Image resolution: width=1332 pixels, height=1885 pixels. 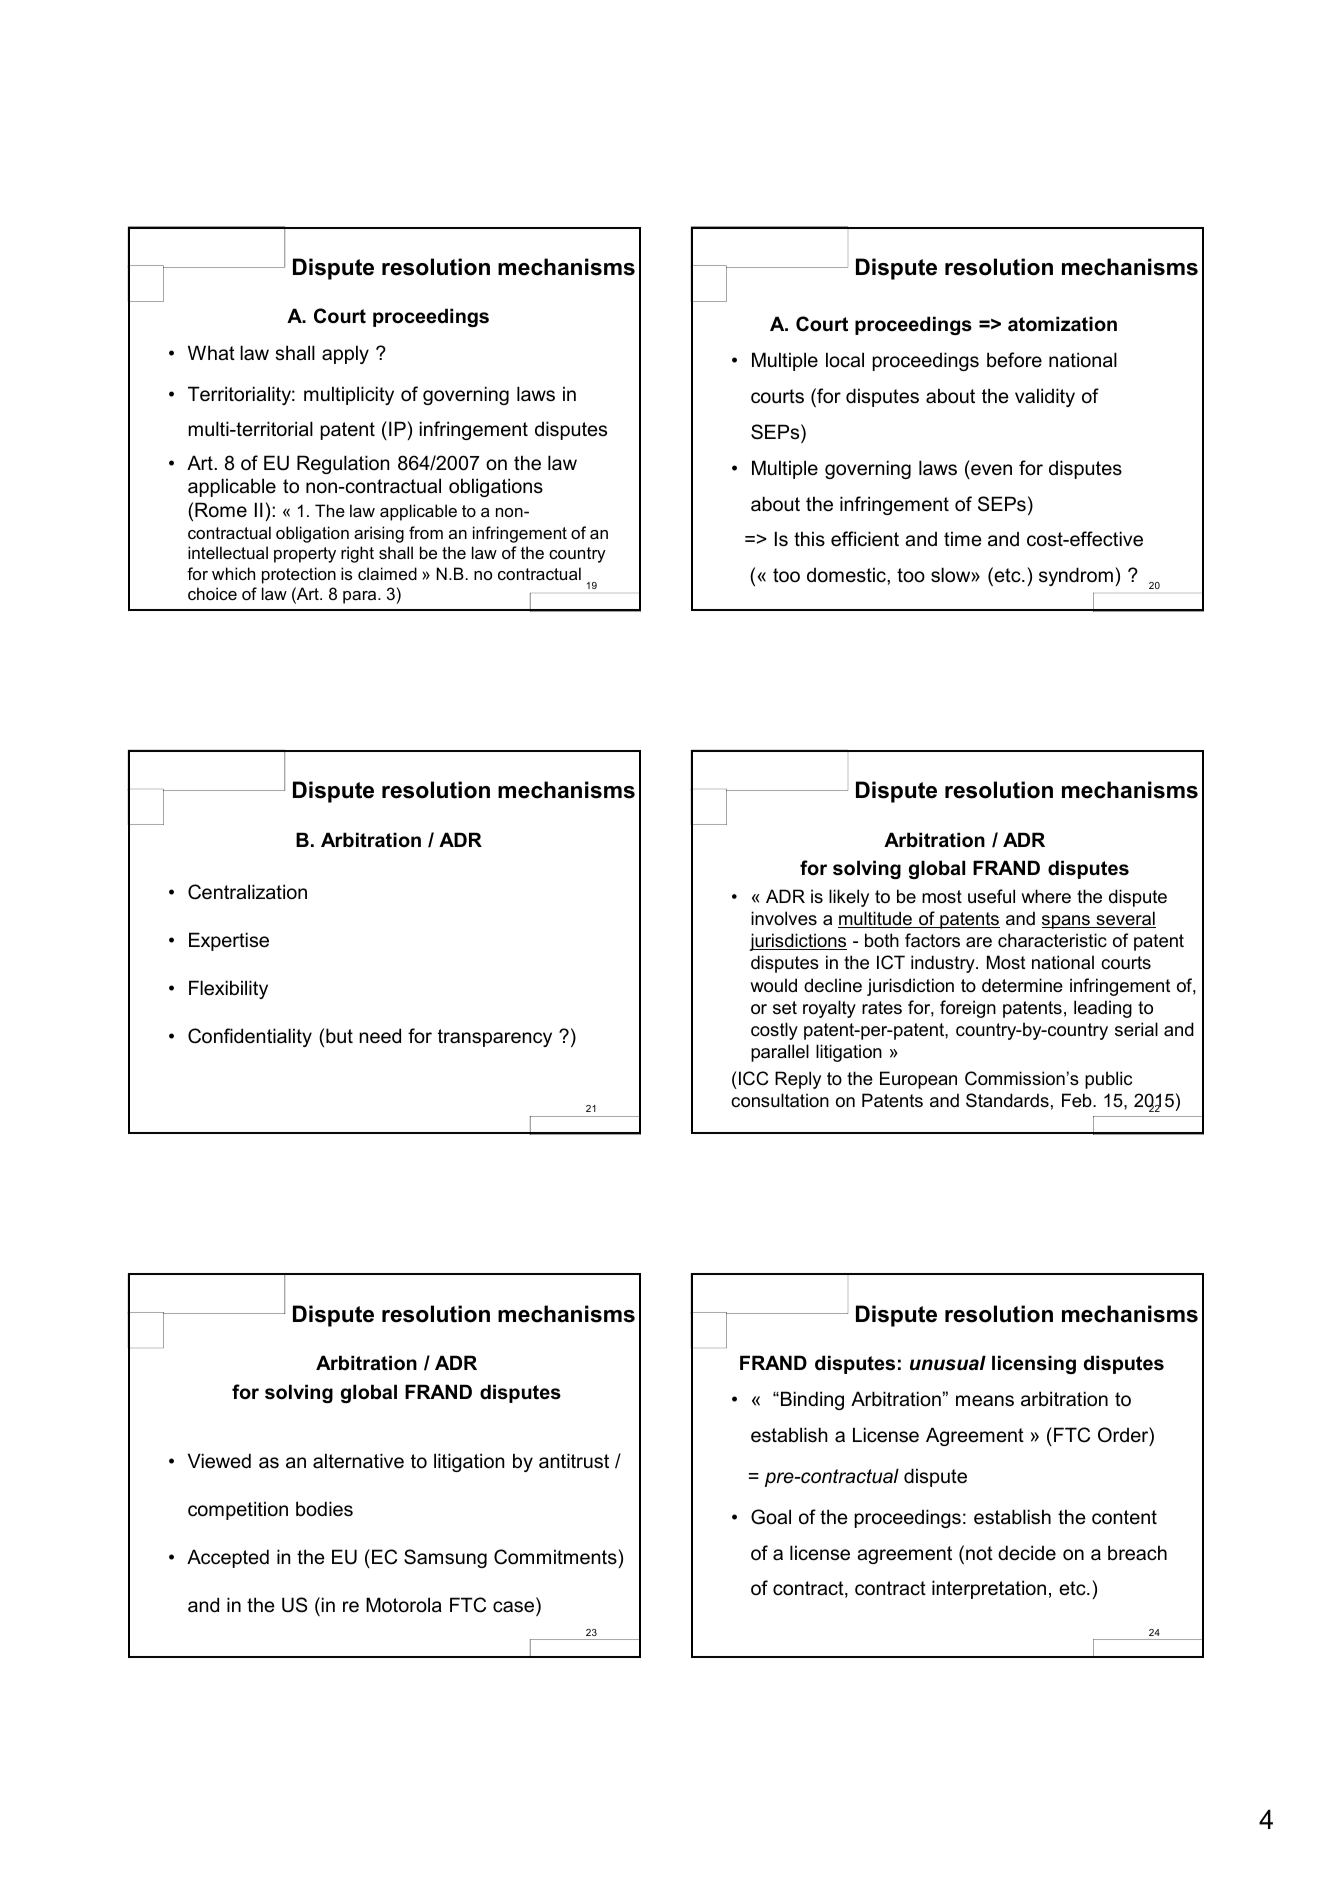 What do you see at coordinates (1007, 1100) in the screenshot?
I see `Standards` at bounding box center [1007, 1100].
